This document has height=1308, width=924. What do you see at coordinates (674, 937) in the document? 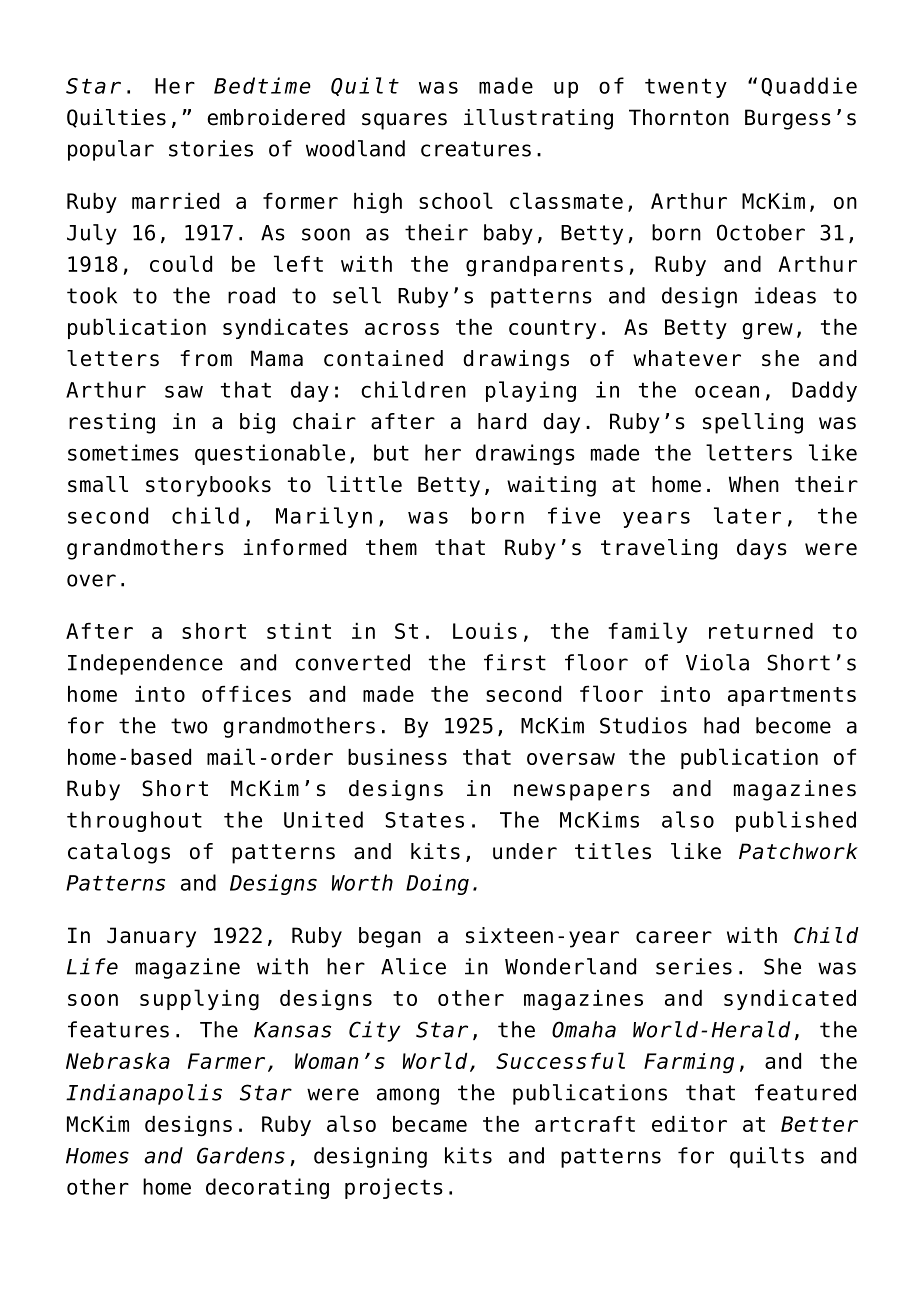
I see `career` at bounding box center [674, 937].
